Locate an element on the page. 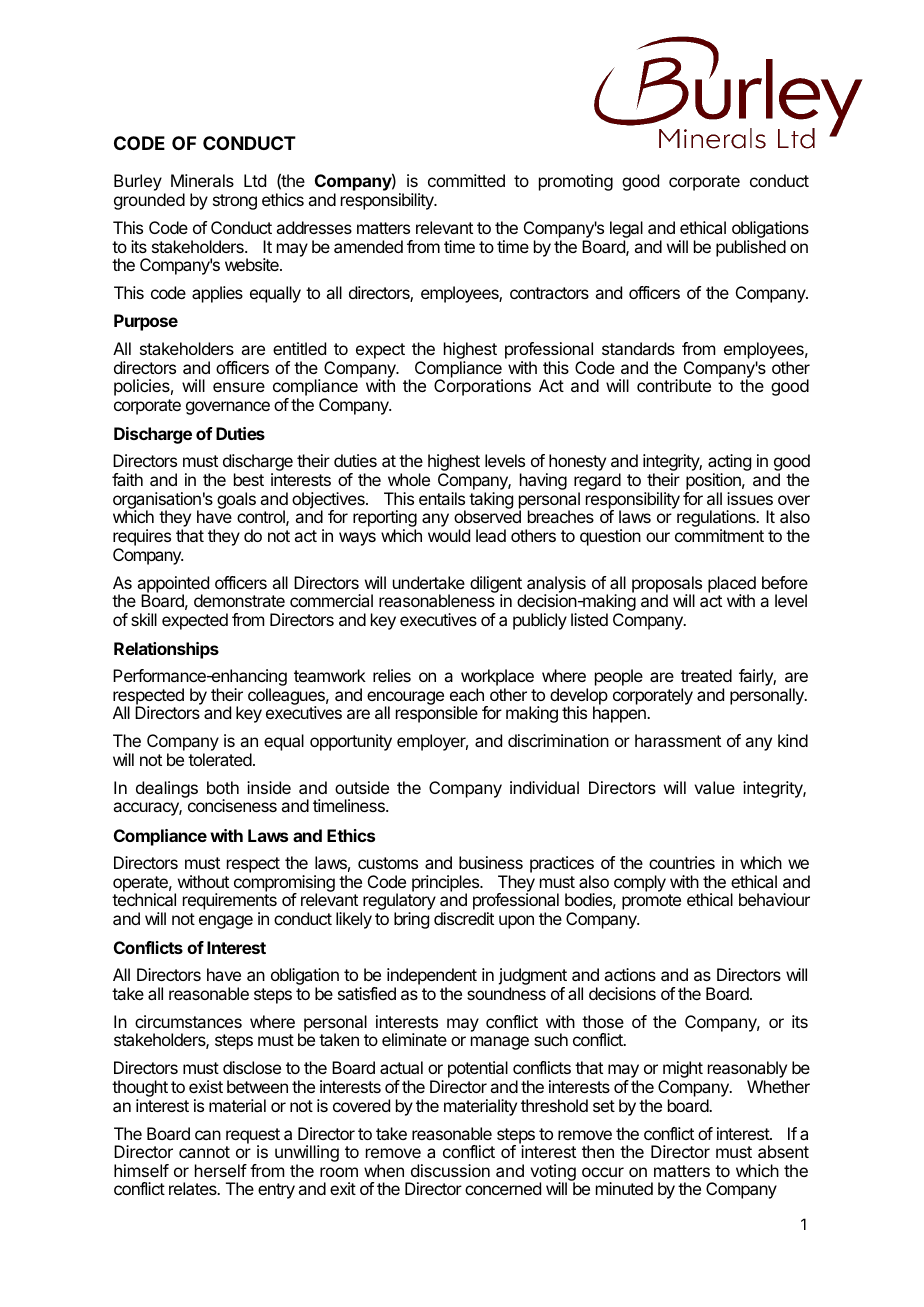 This document has height=1307, width=924. Relationships is located at coordinates (166, 650).
